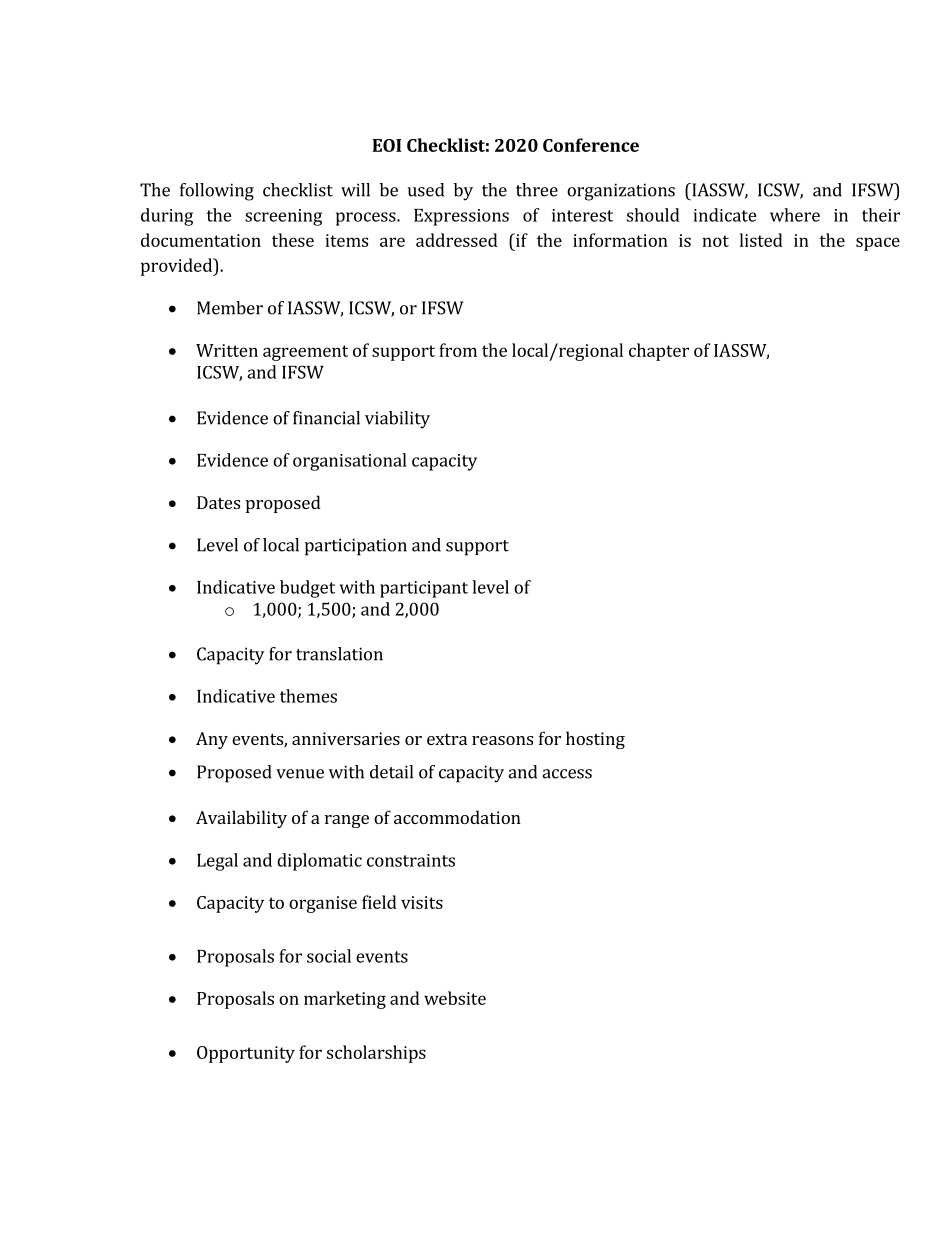  What do you see at coordinates (307, 589) in the screenshot?
I see `budget` at bounding box center [307, 589].
